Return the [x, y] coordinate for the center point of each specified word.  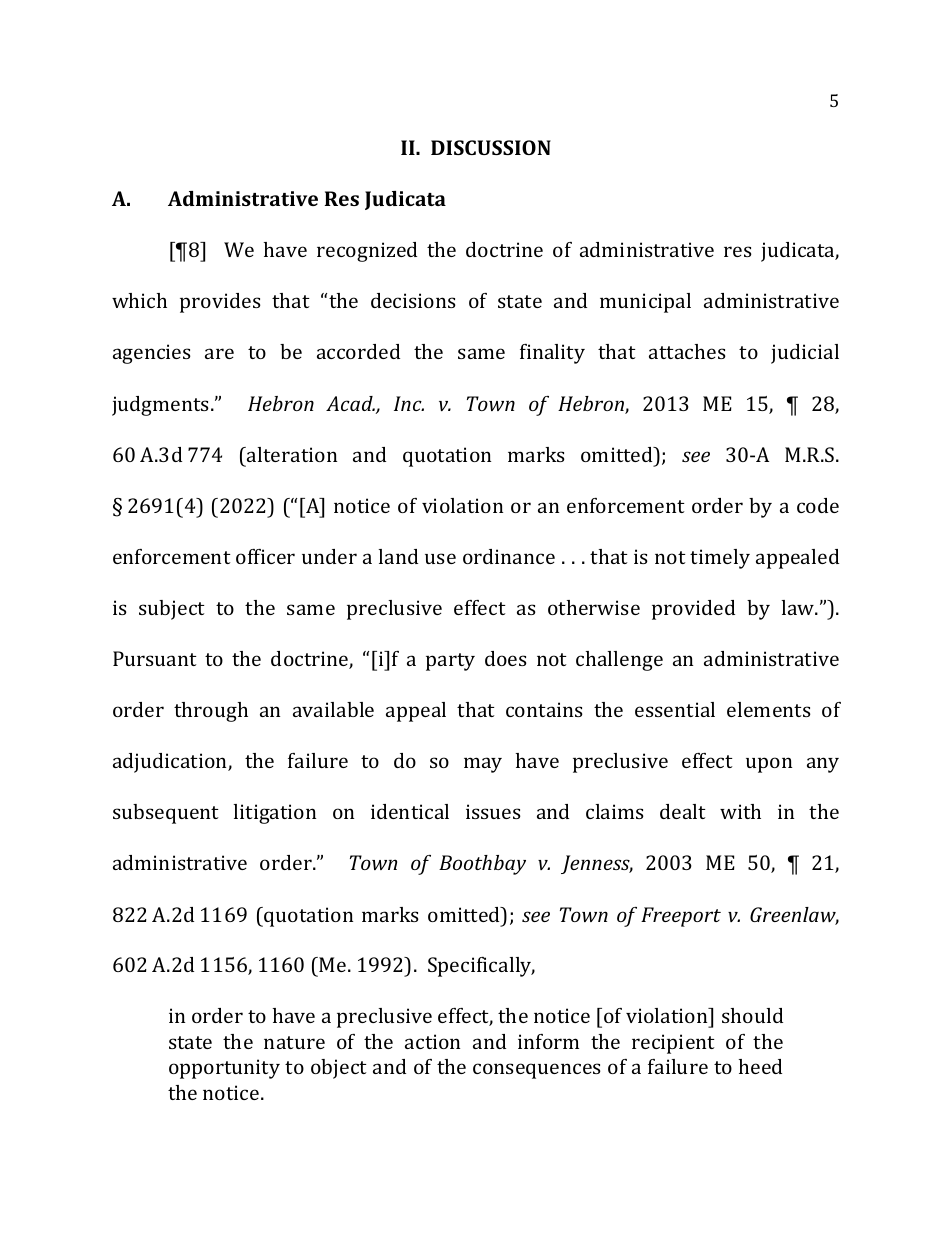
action [432, 1041]
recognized [367, 252]
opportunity [224, 1069]
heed [760, 1066]
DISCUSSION [491, 147]
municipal [645, 303]
